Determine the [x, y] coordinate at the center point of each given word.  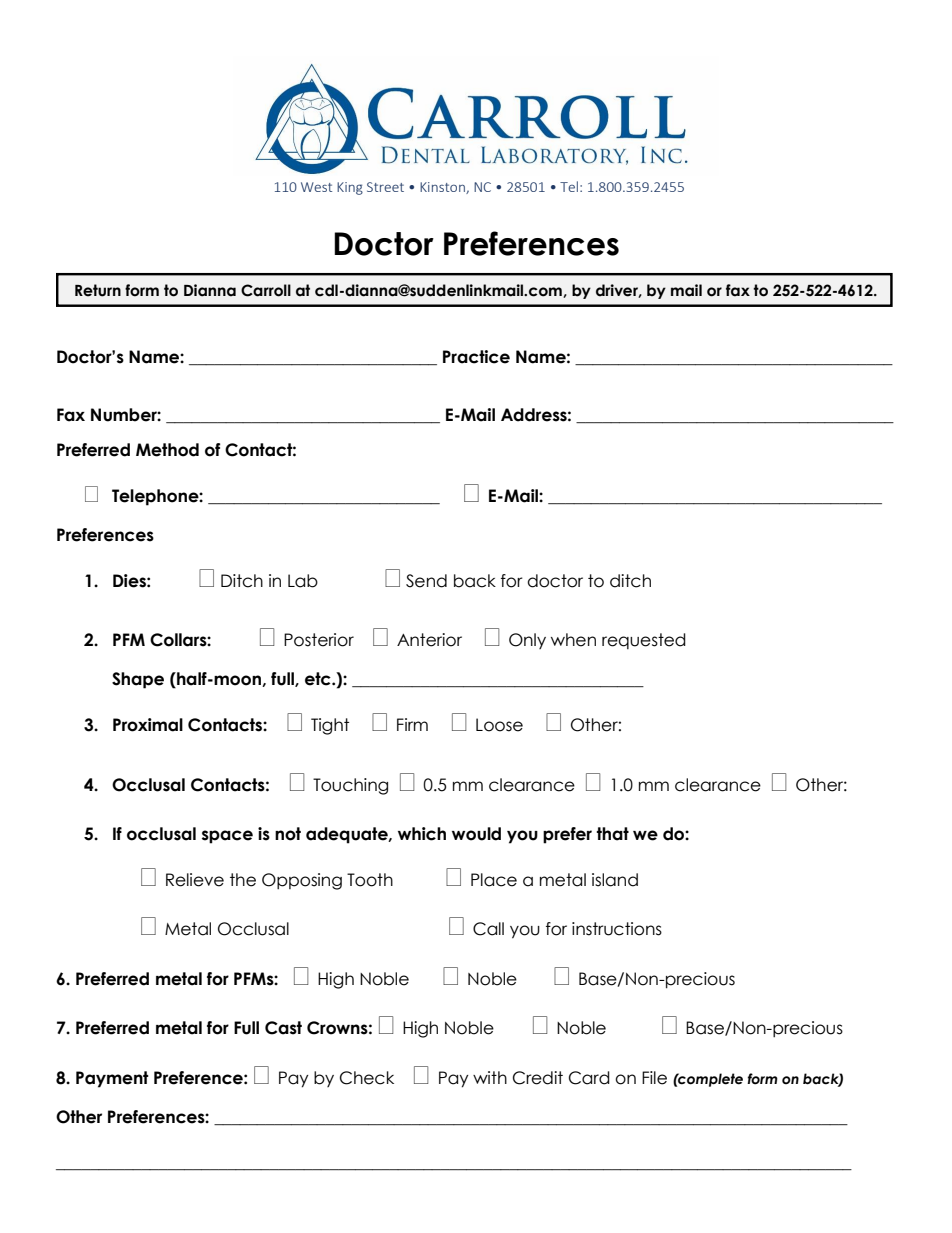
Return [98, 290]
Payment [112, 1079]
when [573, 640]
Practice [476, 357]
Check [367, 1078]
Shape [138, 680]
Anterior [429, 640]
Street [385, 187]
